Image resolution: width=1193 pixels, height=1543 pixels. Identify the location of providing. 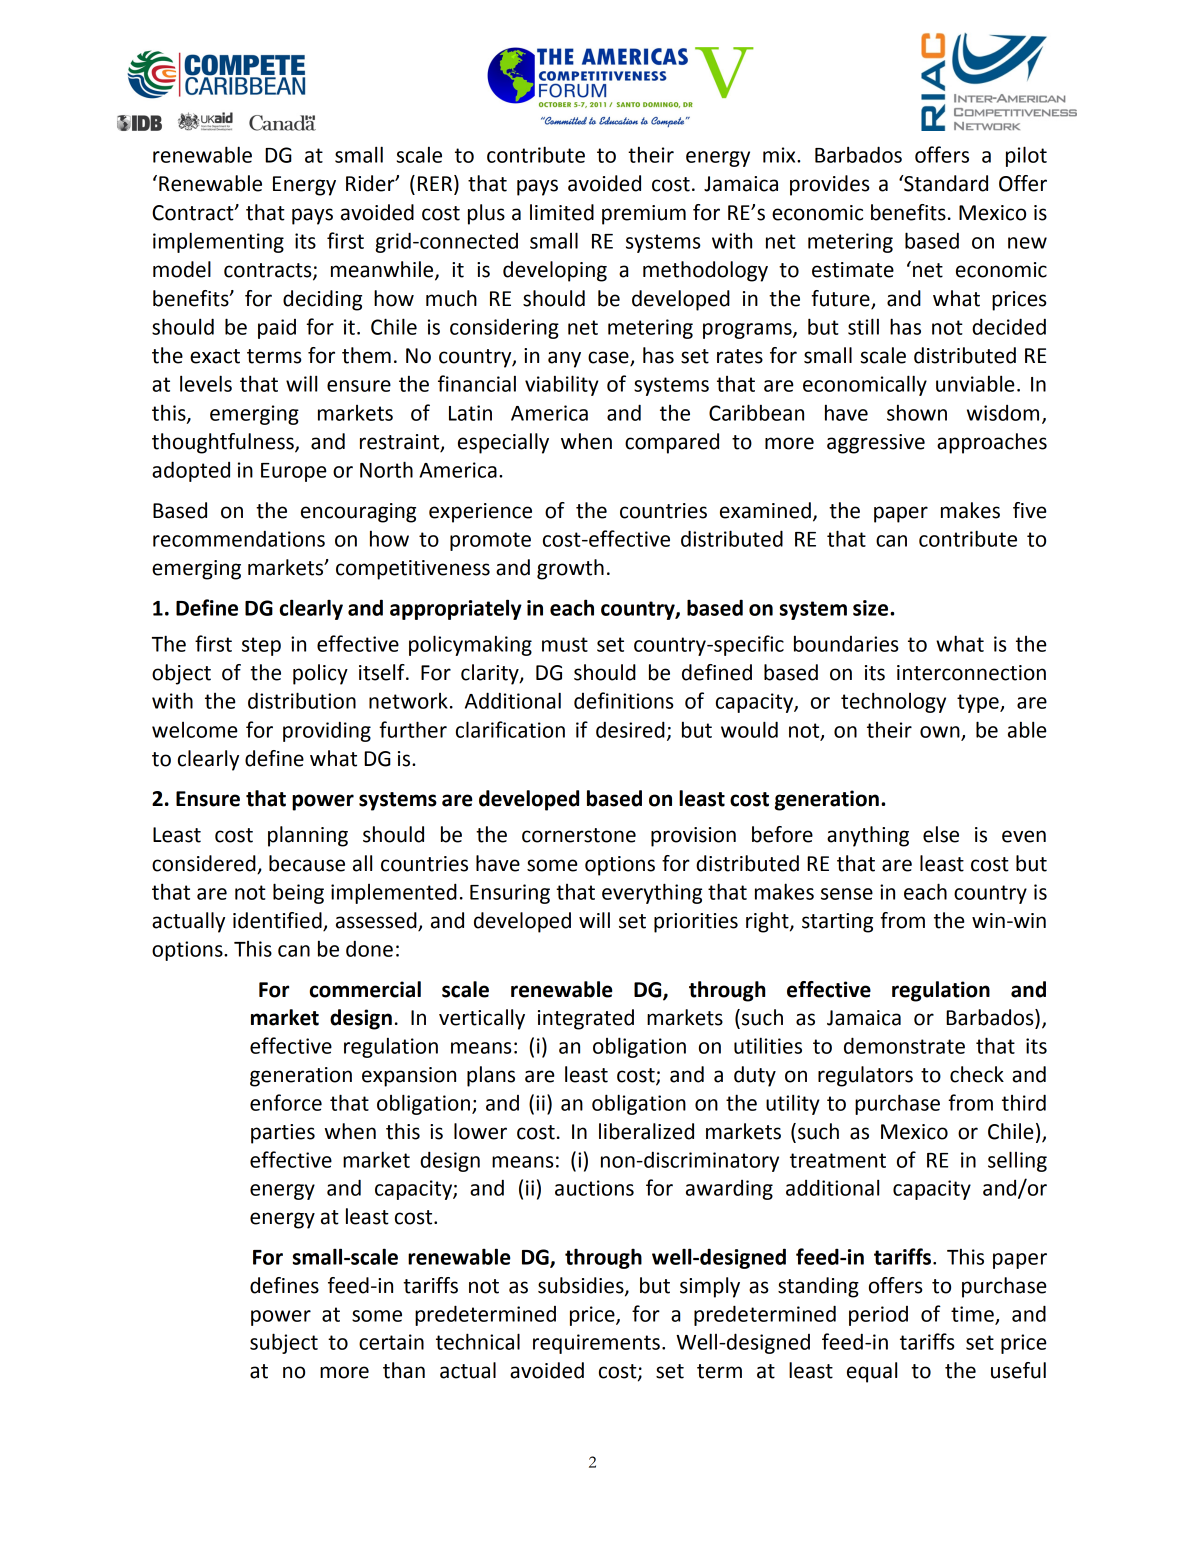
(327, 731).
